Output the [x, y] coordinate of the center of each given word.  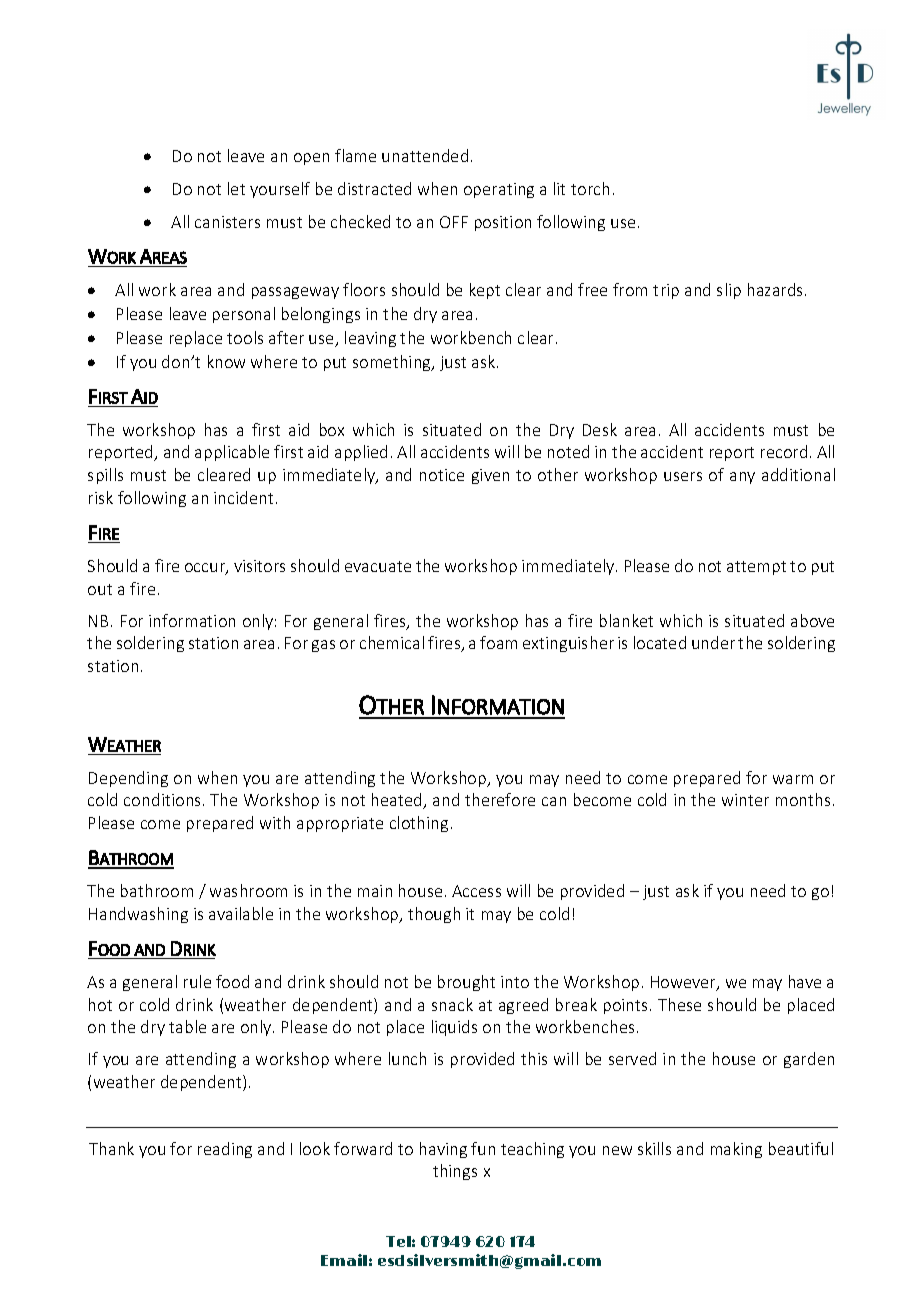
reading [225, 1150]
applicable [232, 453]
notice [442, 475]
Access [476, 891]
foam [498, 642]
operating [499, 190]
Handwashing [138, 915]
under [713, 642]
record [784, 451]
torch [590, 188]
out [100, 589]
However [684, 983]
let [236, 188]
